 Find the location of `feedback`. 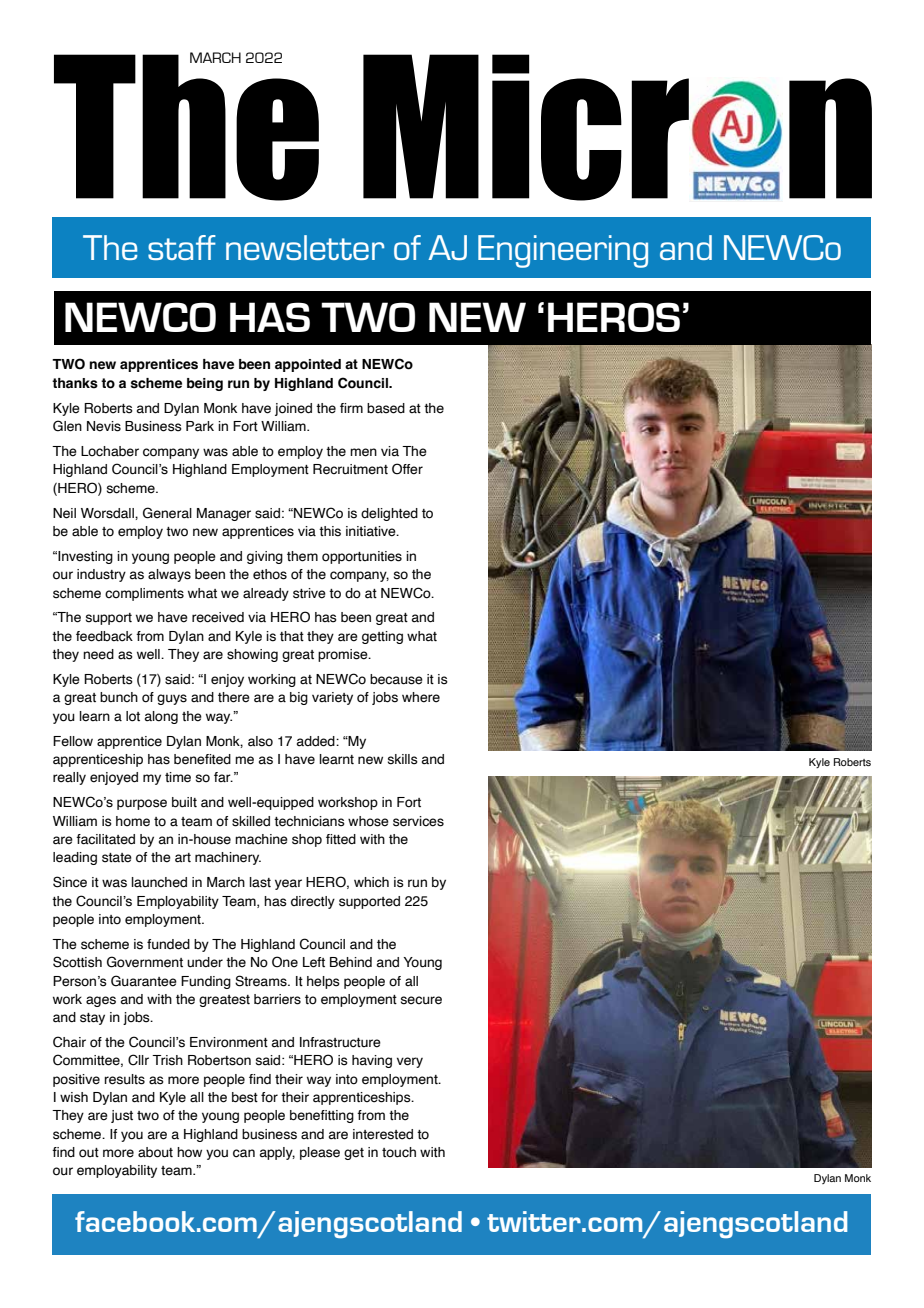

feedback is located at coordinates (104, 636).
